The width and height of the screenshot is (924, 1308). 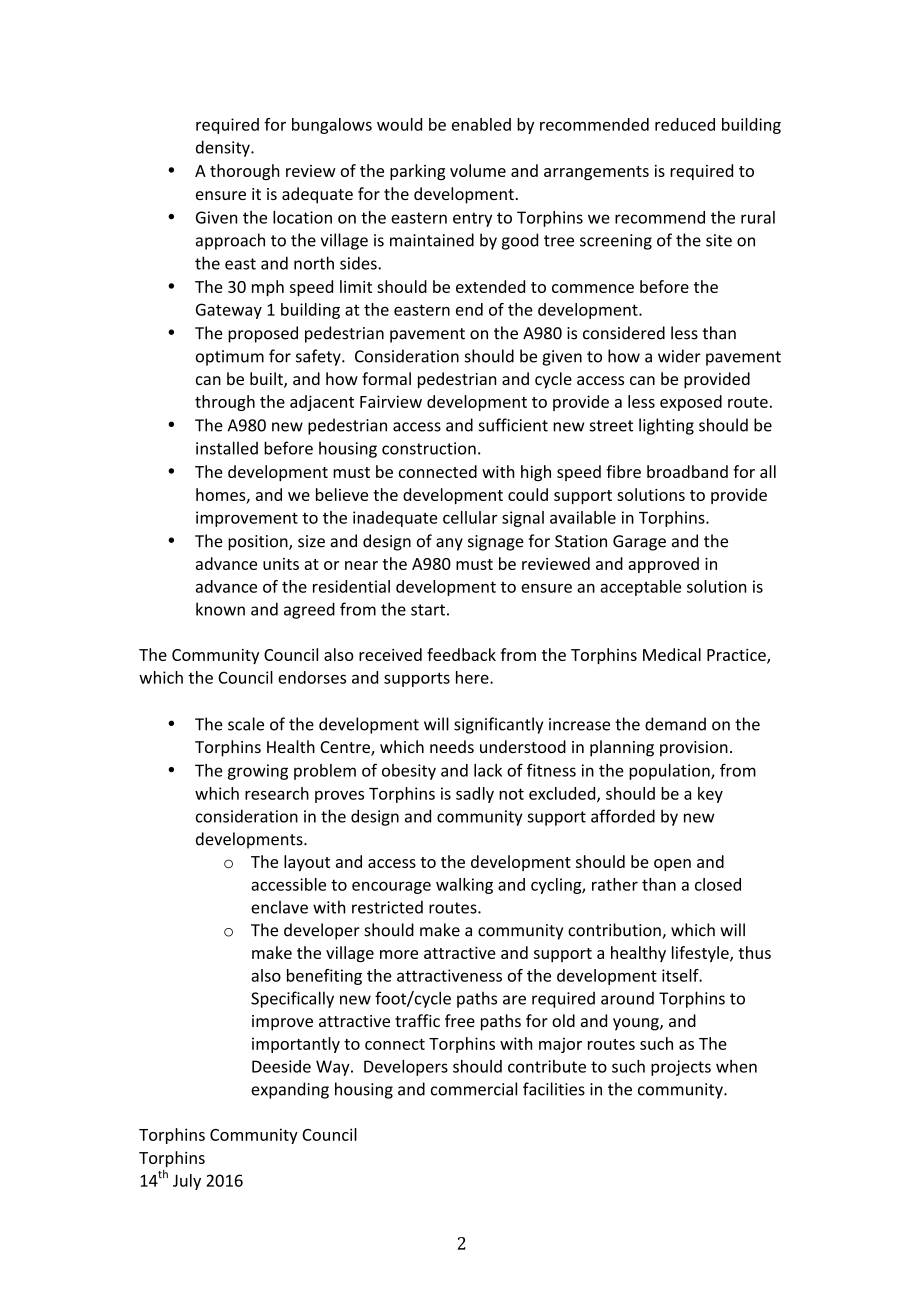 I want to click on proposed, so click(x=263, y=334).
